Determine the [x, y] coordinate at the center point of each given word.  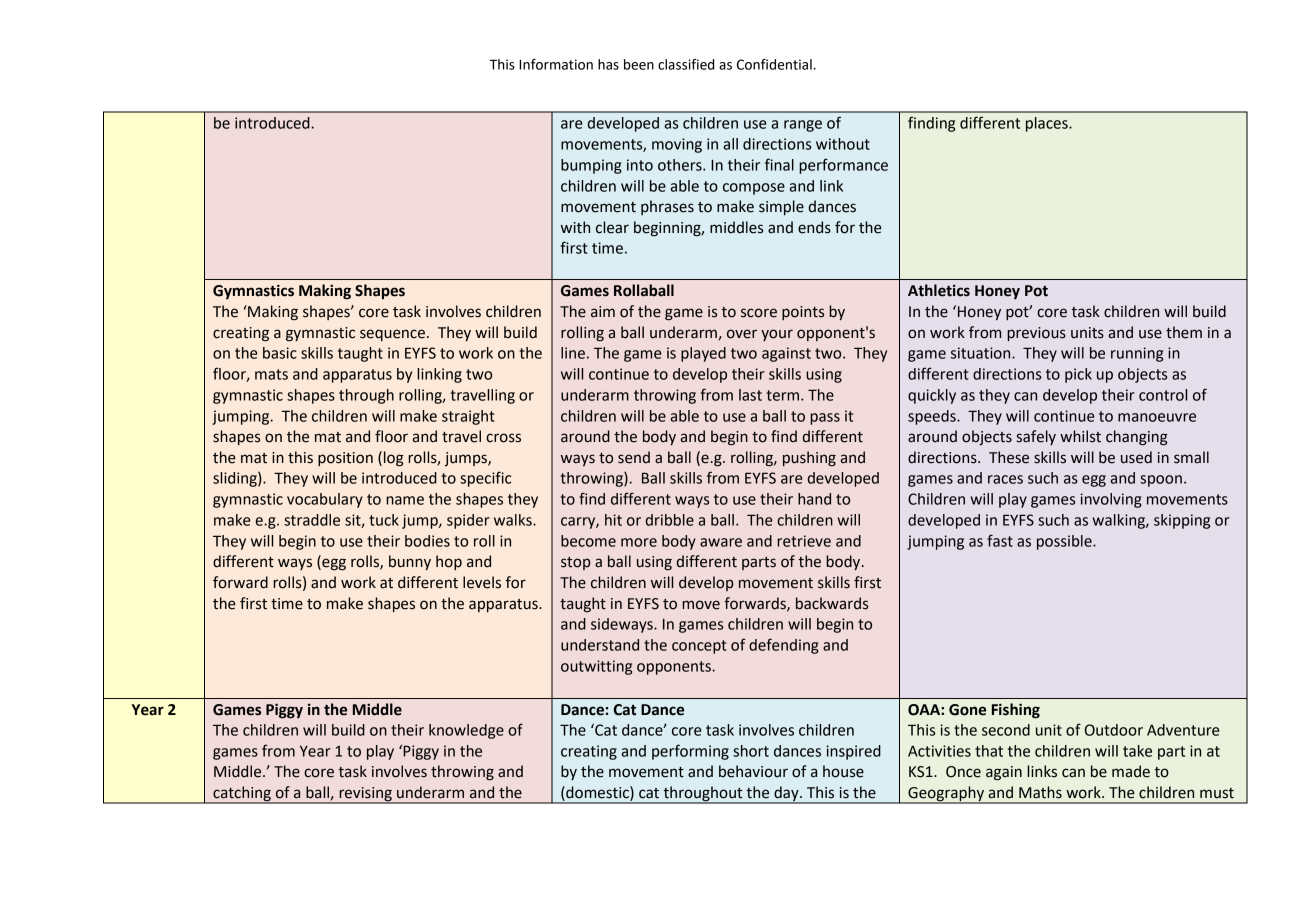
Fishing [1016, 711]
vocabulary [325, 500]
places [1048, 124]
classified [686, 64]
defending [784, 646]
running [1137, 354]
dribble [670, 520]
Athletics [939, 290]
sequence [392, 335]
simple [781, 207]
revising [365, 795]
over [742, 334]
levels [482, 582]
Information [556, 64]
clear [612, 227]
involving [1111, 500]
